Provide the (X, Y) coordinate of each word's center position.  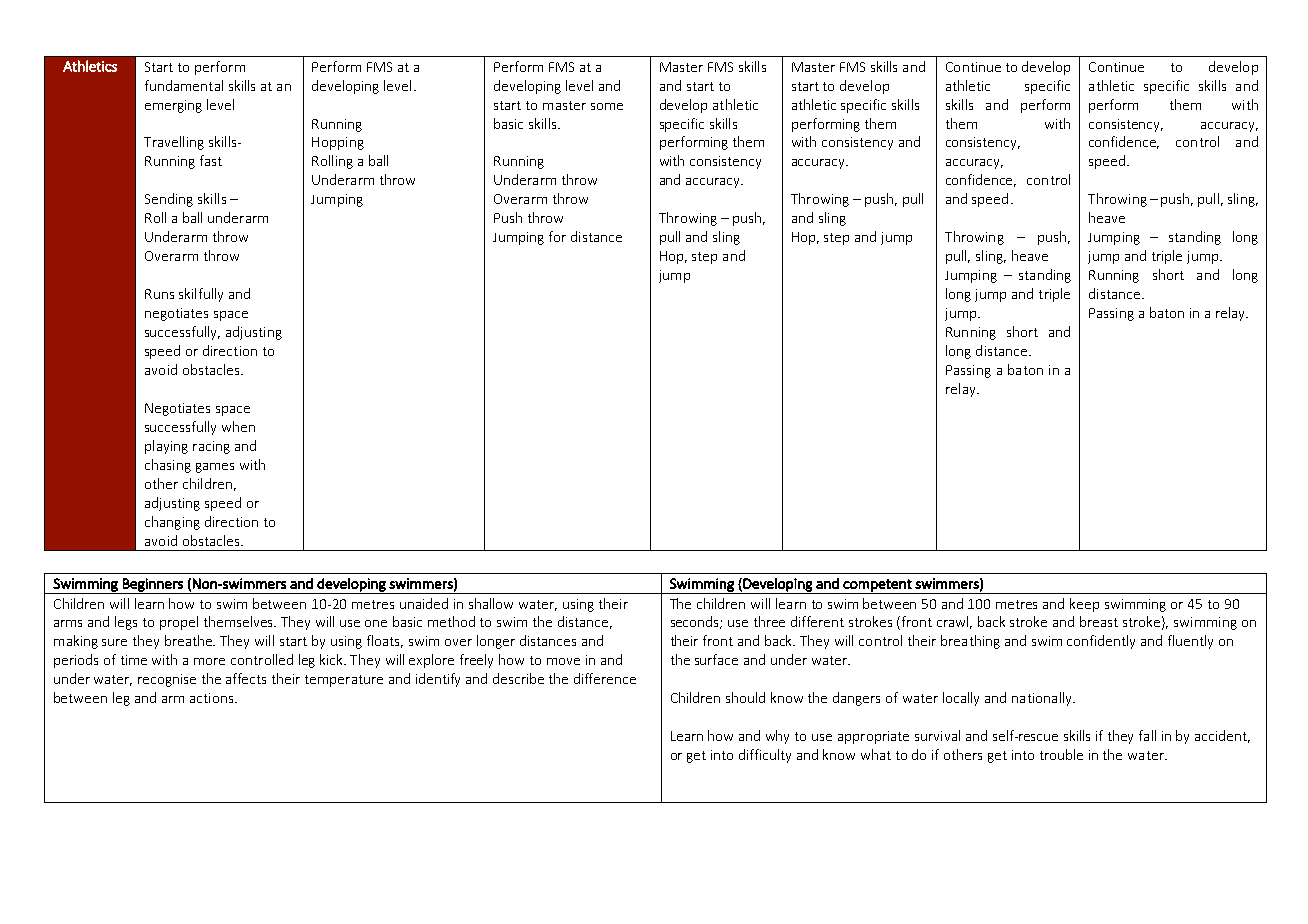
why (777, 737)
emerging (173, 106)
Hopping (338, 143)
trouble (1061, 754)
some (607, 106)
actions (213, 698)
